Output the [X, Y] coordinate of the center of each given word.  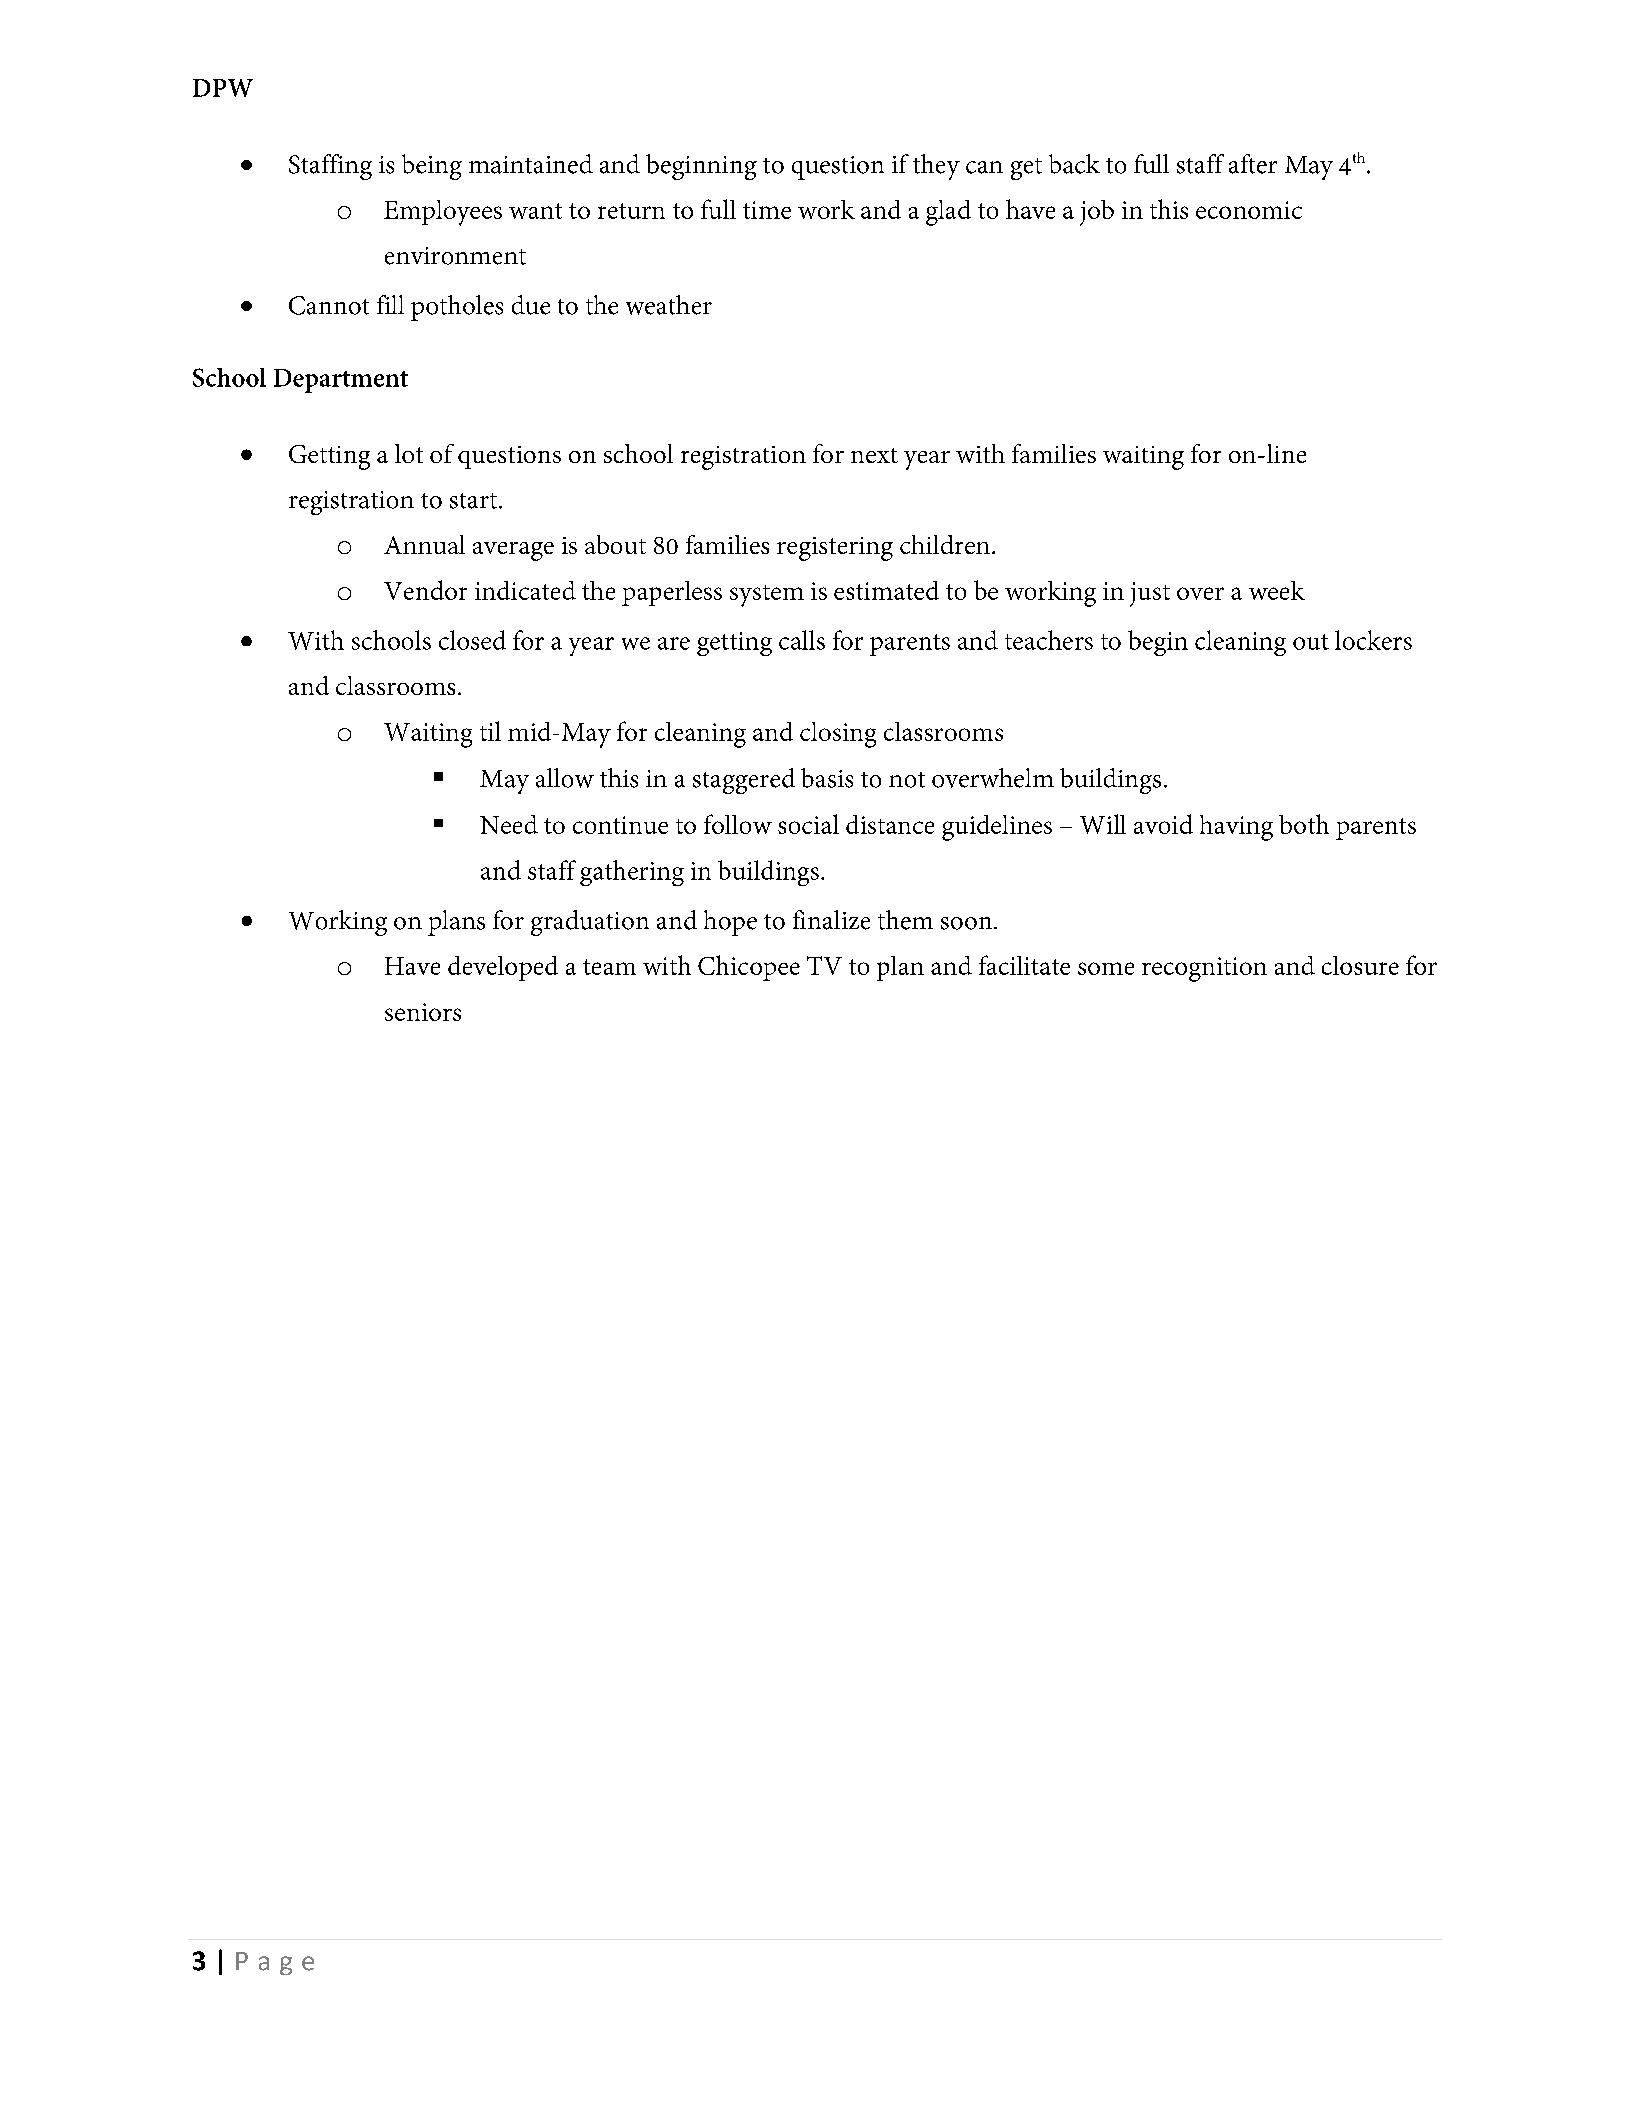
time [767, 210]
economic [1249, 210]
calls [802, 640]
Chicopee [749, 968]
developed [503, 968]
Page [275, 1963]
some [1106, 968]
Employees [443, 213]
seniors [423, 1012]
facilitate [1024, 965]
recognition [1204, 969]
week [1277, 590]
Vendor [425, 590]
